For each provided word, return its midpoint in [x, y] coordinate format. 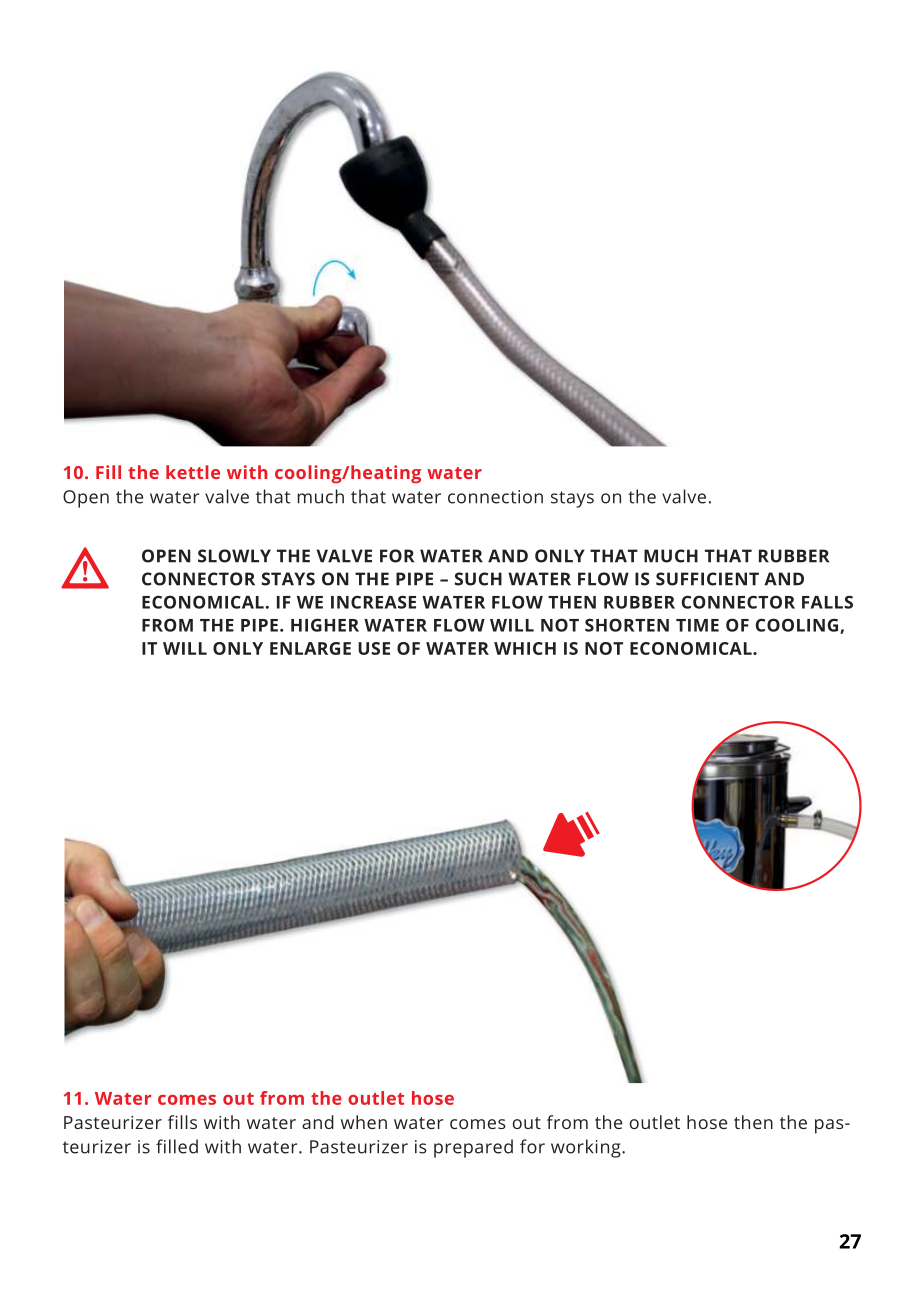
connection [495, 497]
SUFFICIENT [707, 579]
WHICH [525, 648]
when [364, 1122]
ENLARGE [310, 648]
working [587, 1148]
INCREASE [373, 602]
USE [374, 648]
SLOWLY [234, 556]
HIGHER [325, 625]
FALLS [827, 602]
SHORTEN [627, 625]
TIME [697, 625]
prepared [473, 1148]
